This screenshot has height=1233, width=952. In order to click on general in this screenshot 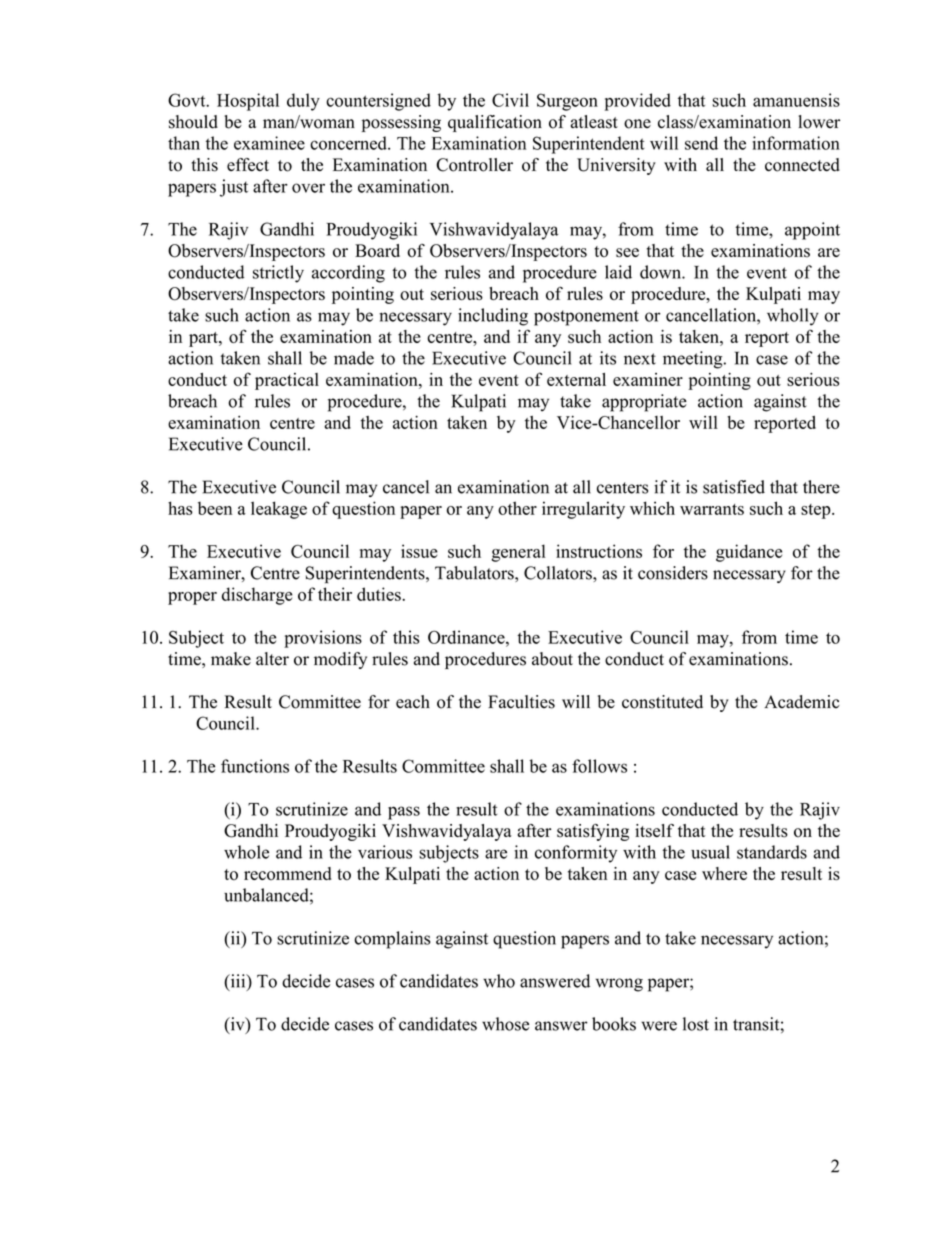, I will do `click(519, 553)`.
